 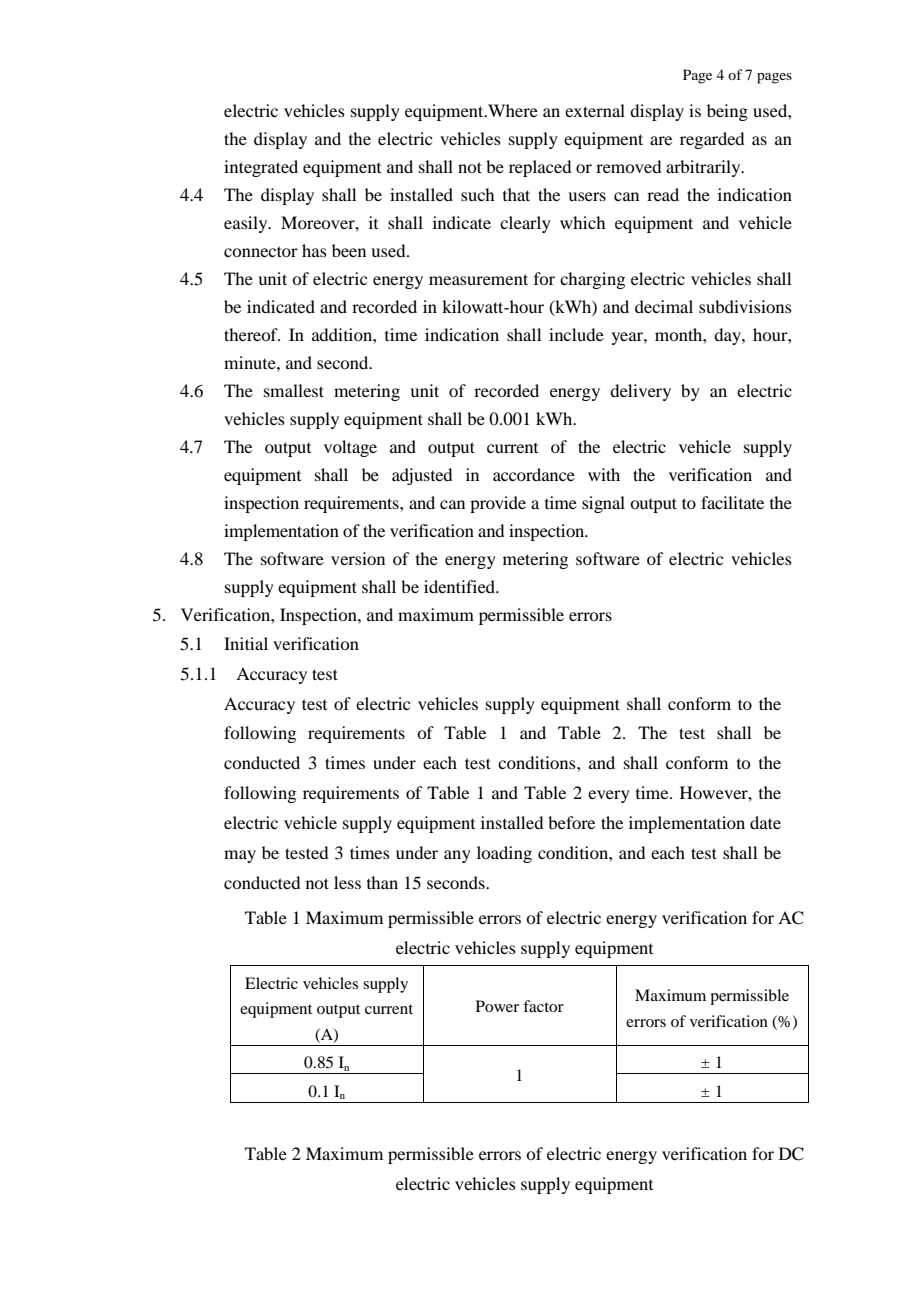 What do you see at coordinates (261, 168) in the page?
I see `integrated` at bounding box center [261, 168].
